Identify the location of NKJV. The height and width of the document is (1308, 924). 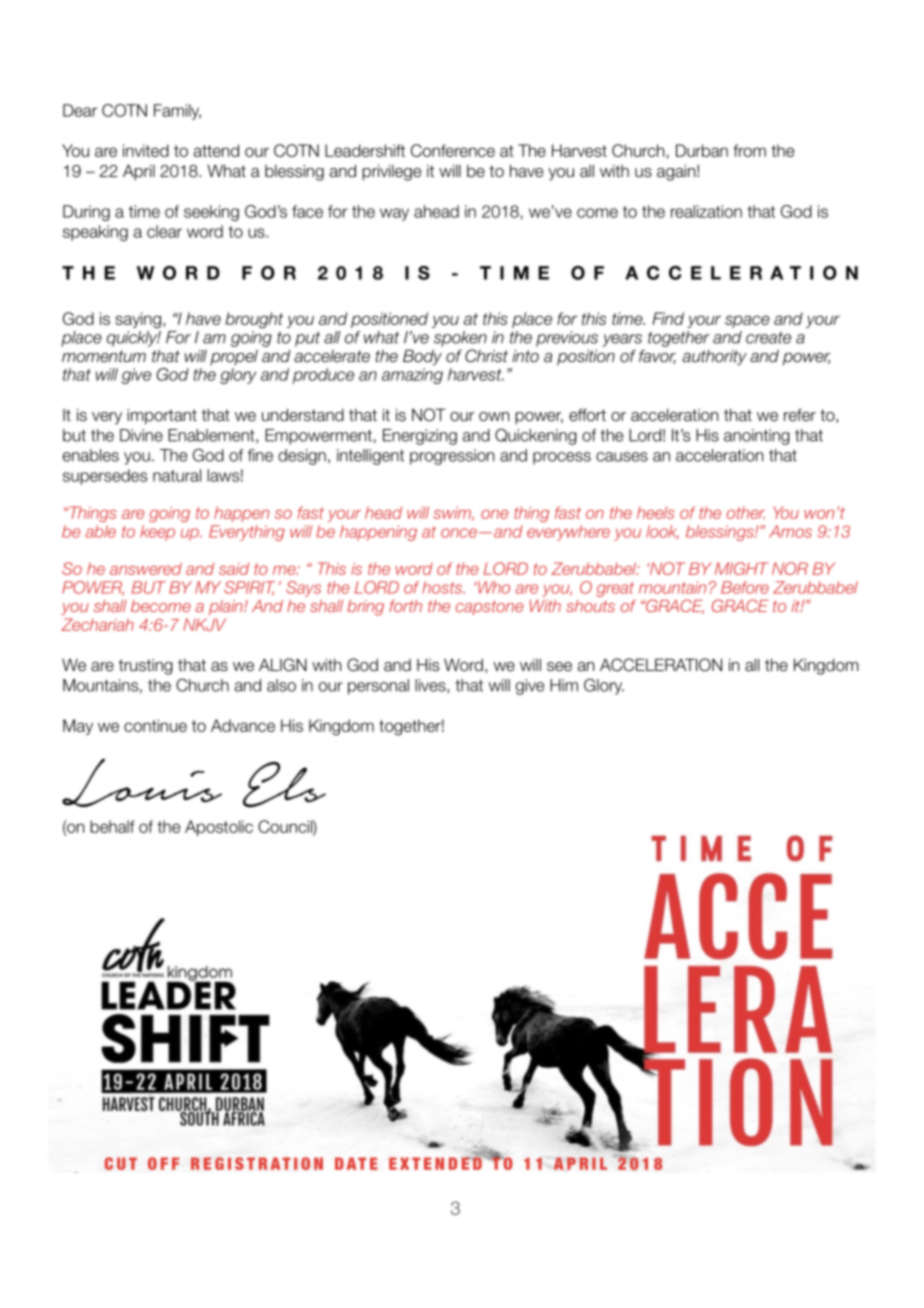
(204, 624).
